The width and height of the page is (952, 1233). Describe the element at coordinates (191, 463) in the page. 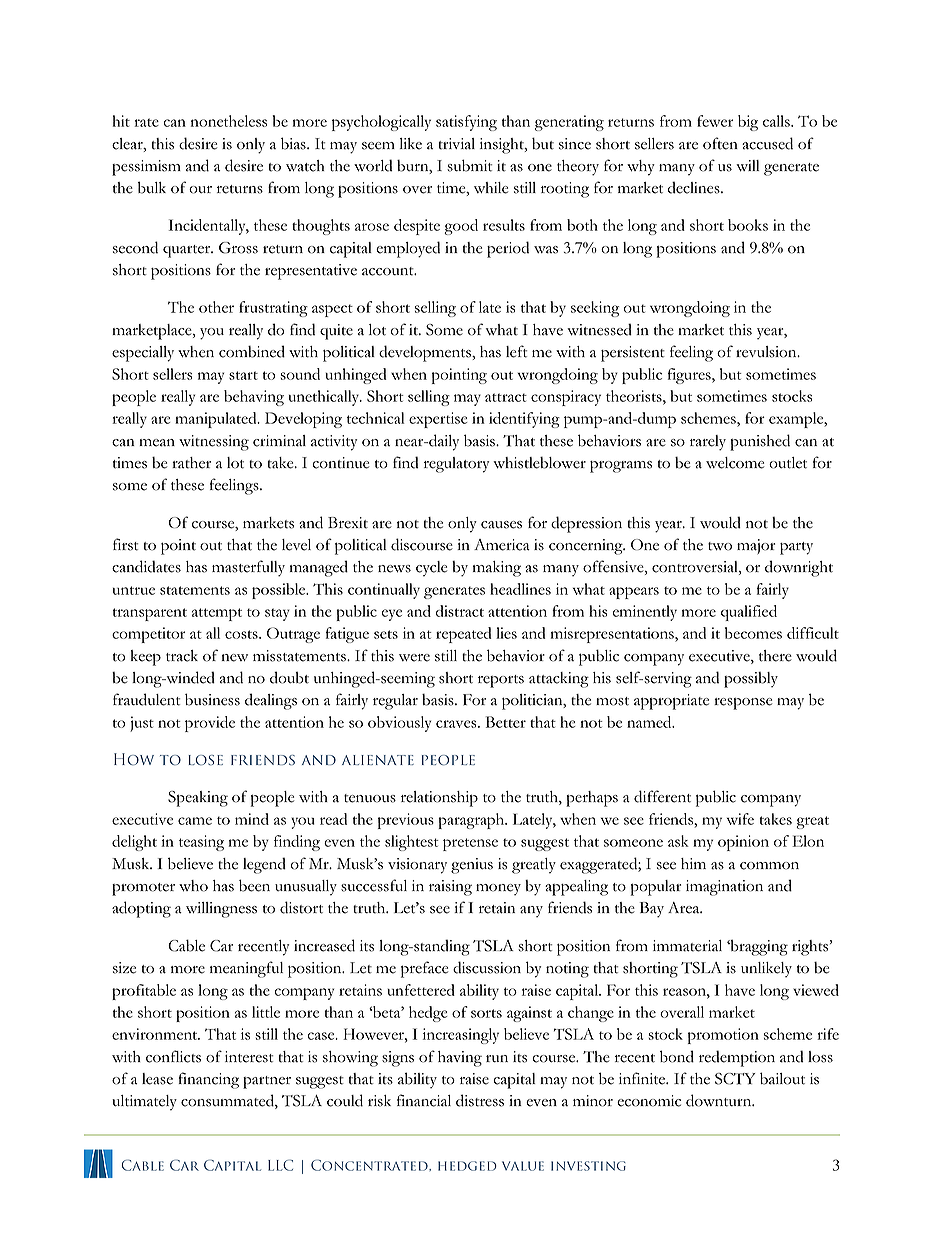

I see `rather` at that location.
